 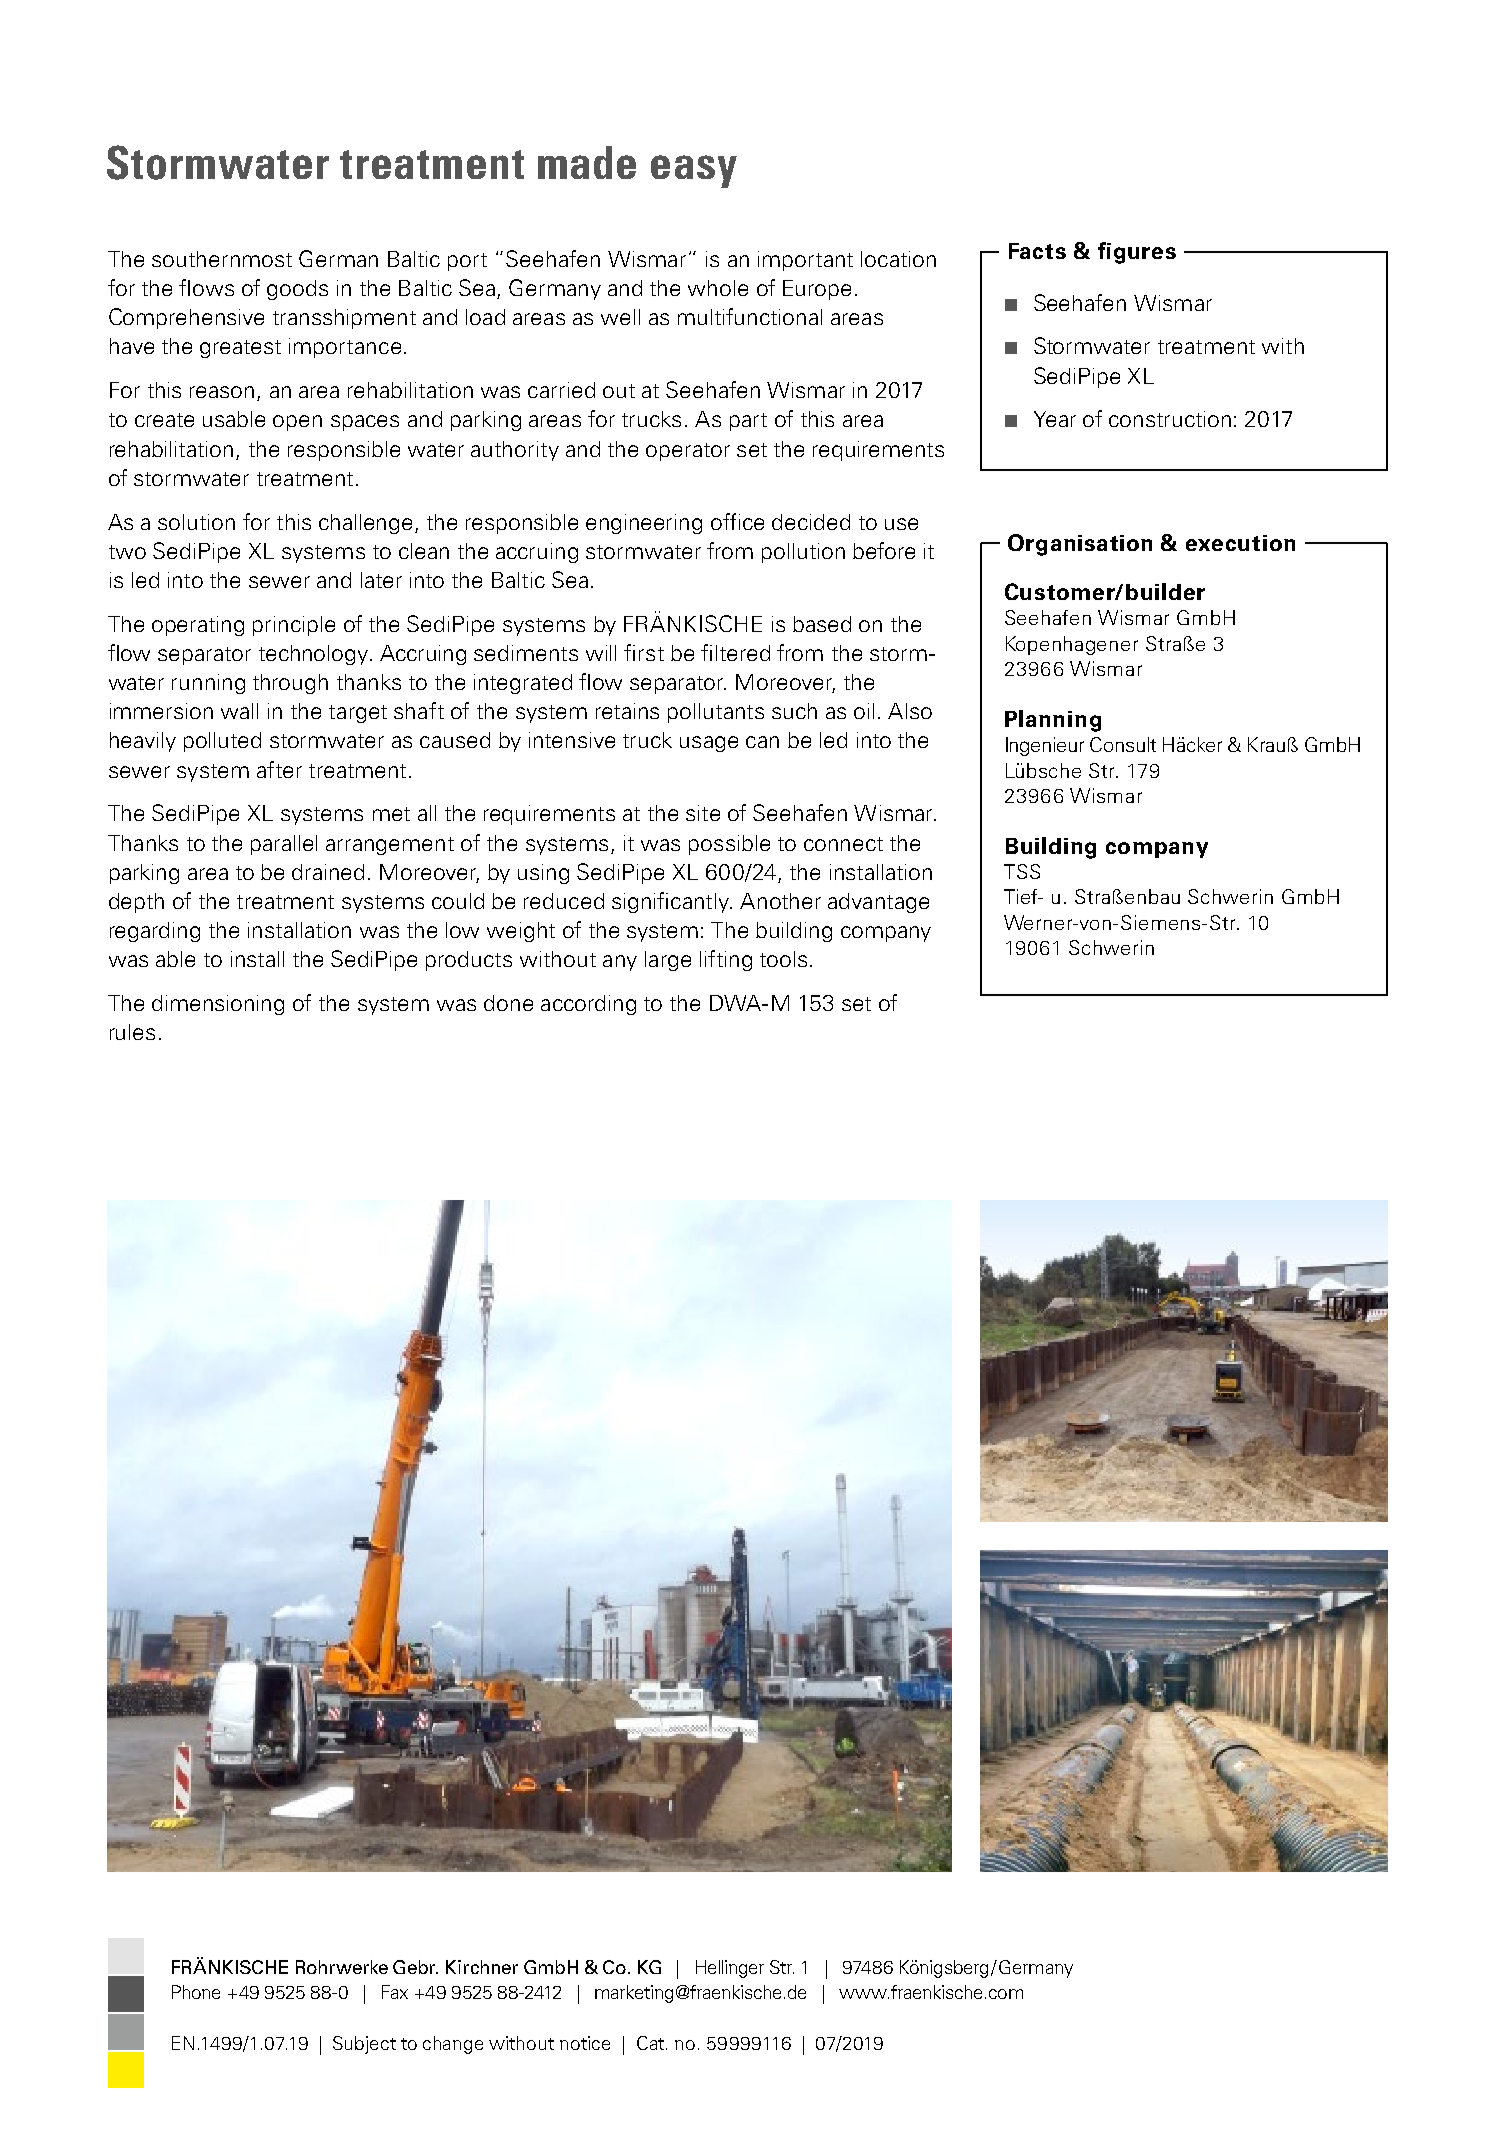 I want to click on first, so click(x=644, y=652).
